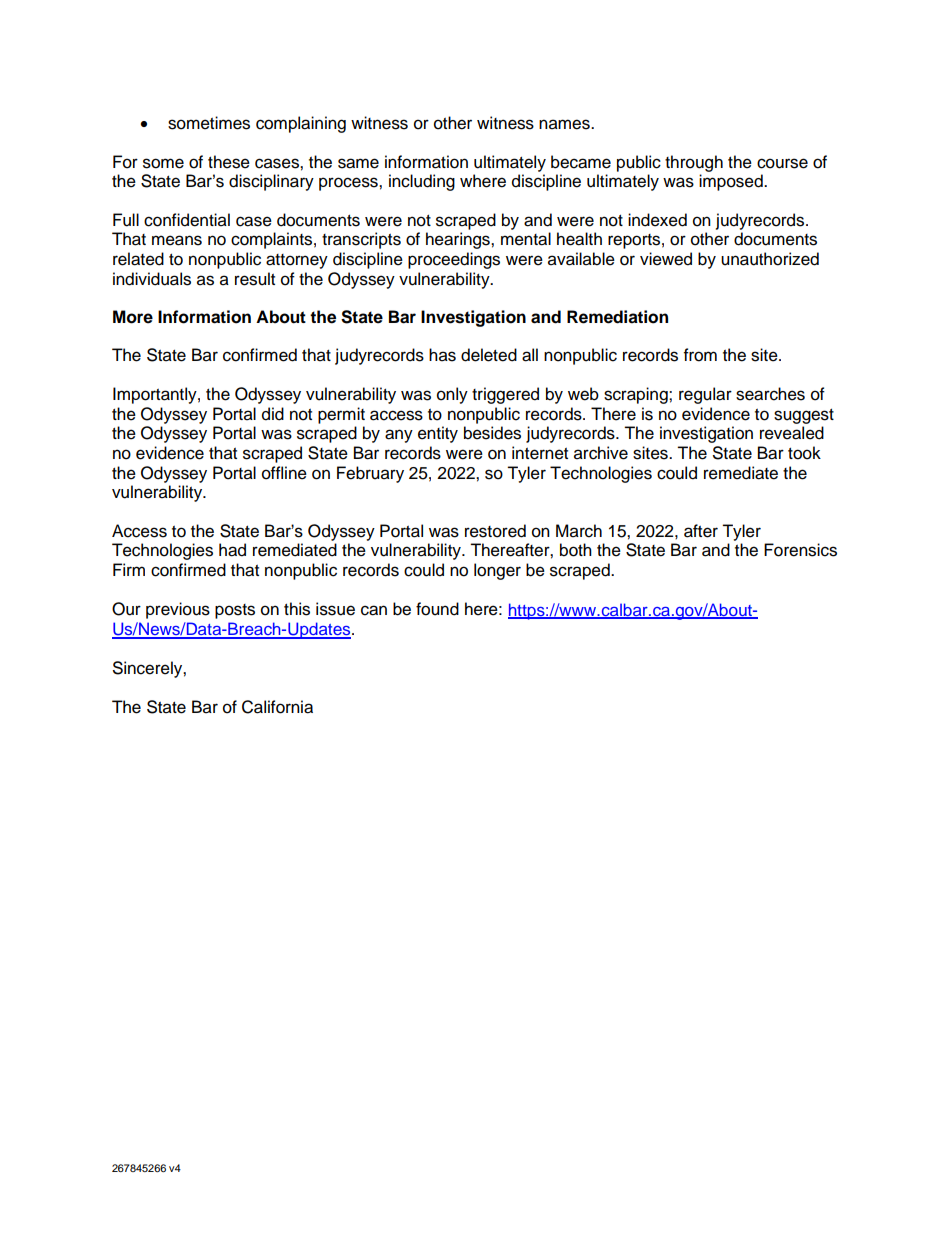 Image resolution: width=952 pixels, height=1233 pixels. Describe the element at coordinates (273, 414) in the screenshot. I see `did` at that location.
